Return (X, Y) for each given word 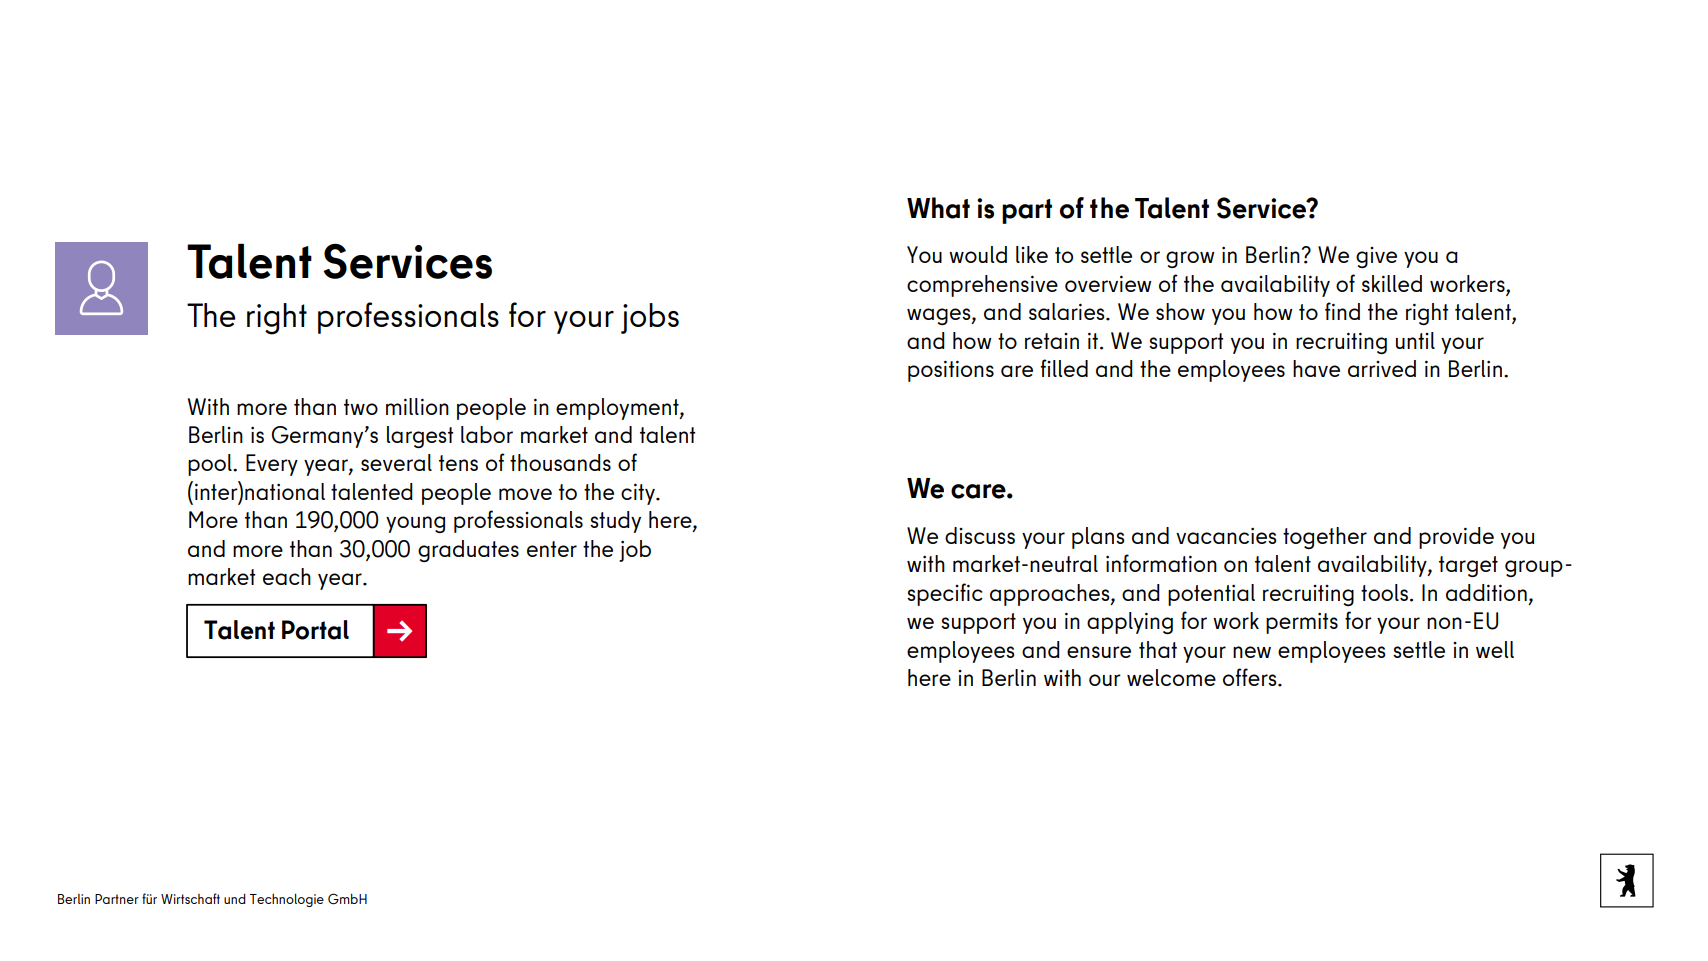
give (1376, 257)
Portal (315, 630)
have (1316, 368)
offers (1251, 677)
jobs (650, 318)
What (938, 208)
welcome (1171, 677)
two (361, 407)
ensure (1099, 652)
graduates (468, 551)
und (235, 898)
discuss (980, 535)
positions (951, 371)
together (1325, 538)
